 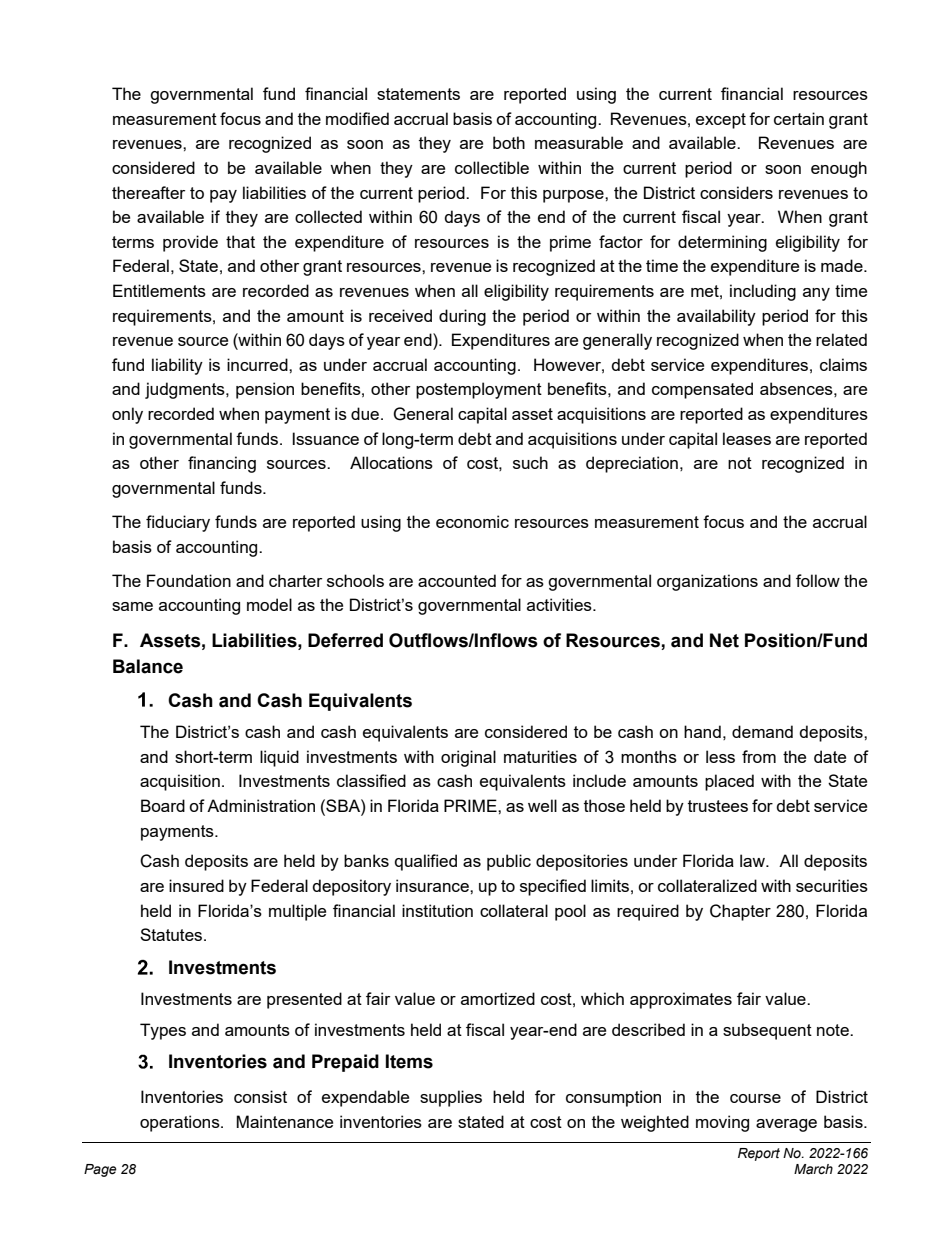 What do you see at coordinates (172, 934) in the screenshot?
I see `Statutes` at bounding box center [172, 934].
